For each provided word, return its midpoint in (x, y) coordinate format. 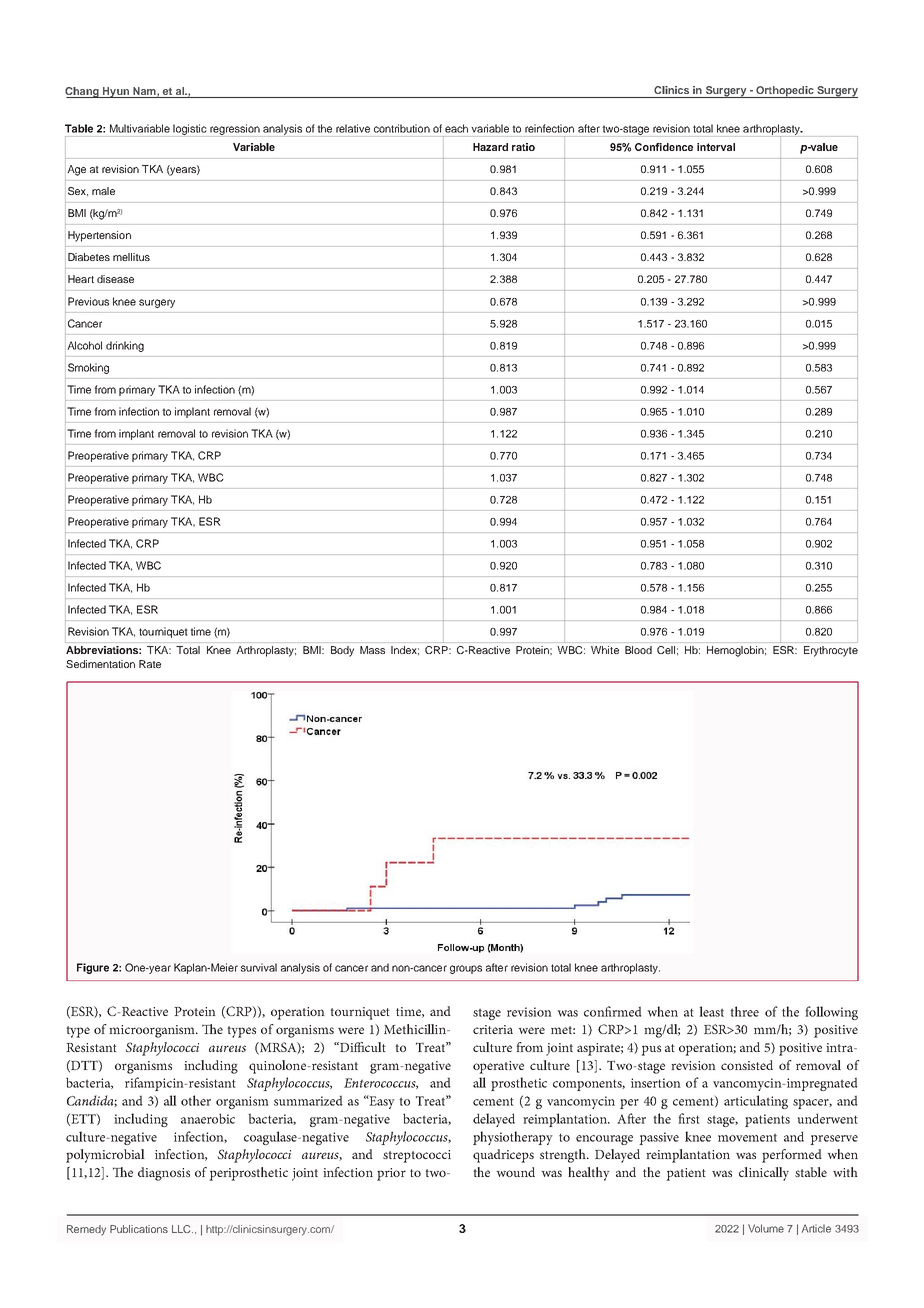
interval (716, 147)
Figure (93, 968)
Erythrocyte (831, 651)
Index (405, 650)
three (744, 1011)
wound (515, 1172)
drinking (125, 346)
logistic (190, 130)
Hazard (490, 147)
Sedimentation (100, 664)
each (456, 128)
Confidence (664, 147)
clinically (764, 1174)
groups (466, 969)
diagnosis (164, 1174)
